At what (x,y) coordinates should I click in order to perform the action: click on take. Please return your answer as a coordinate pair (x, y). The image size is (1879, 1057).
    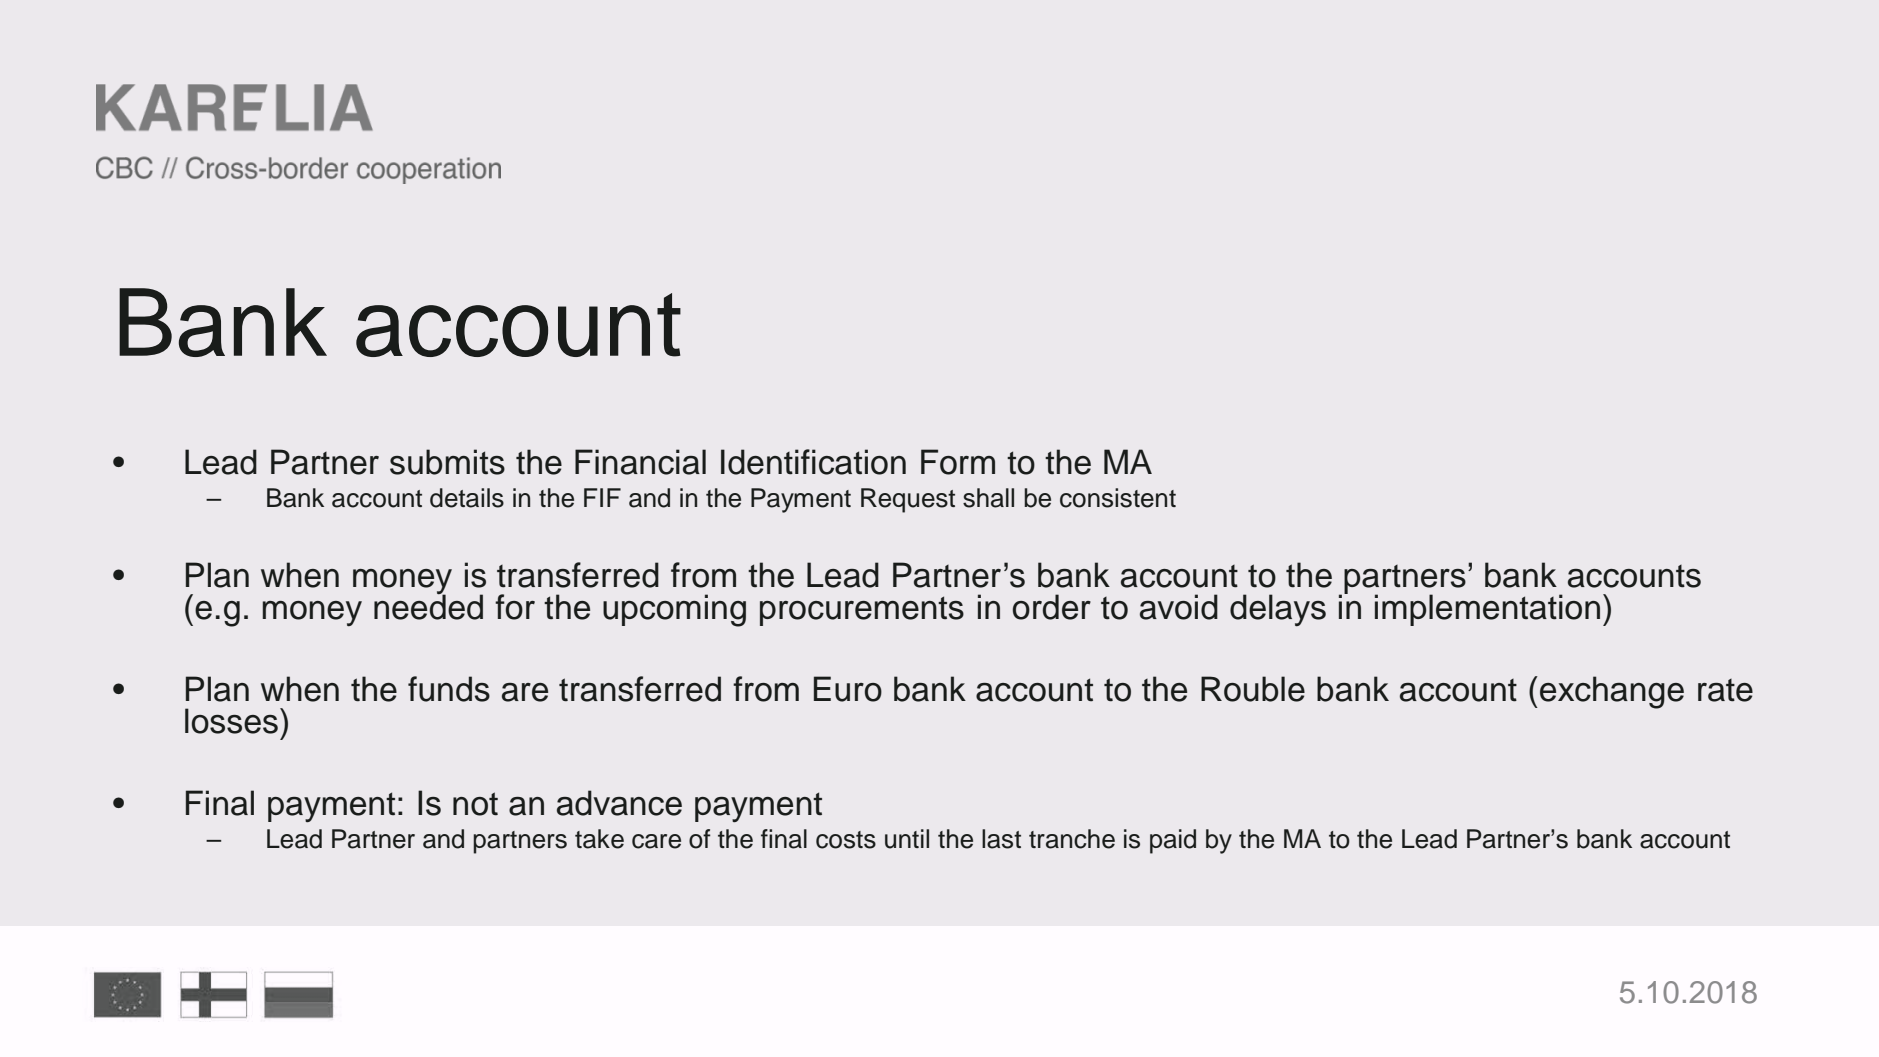
    Looking at the image, I should click on (599, 839).
